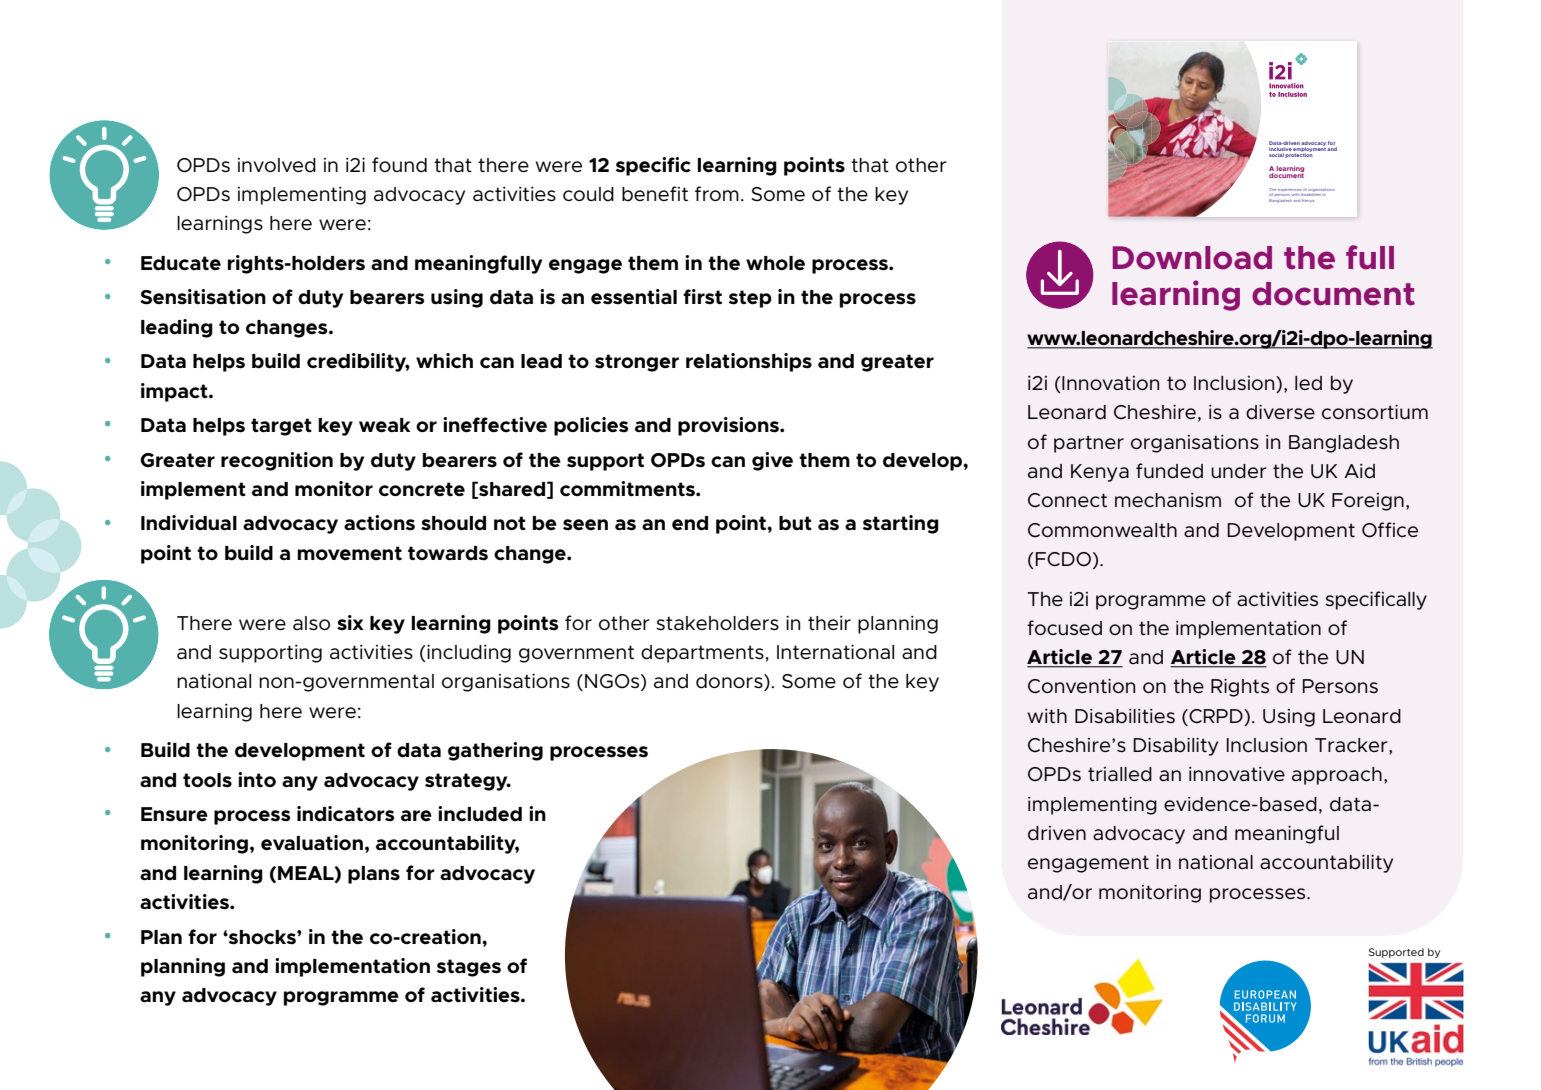  I want to click on into, so click(257, 780).
